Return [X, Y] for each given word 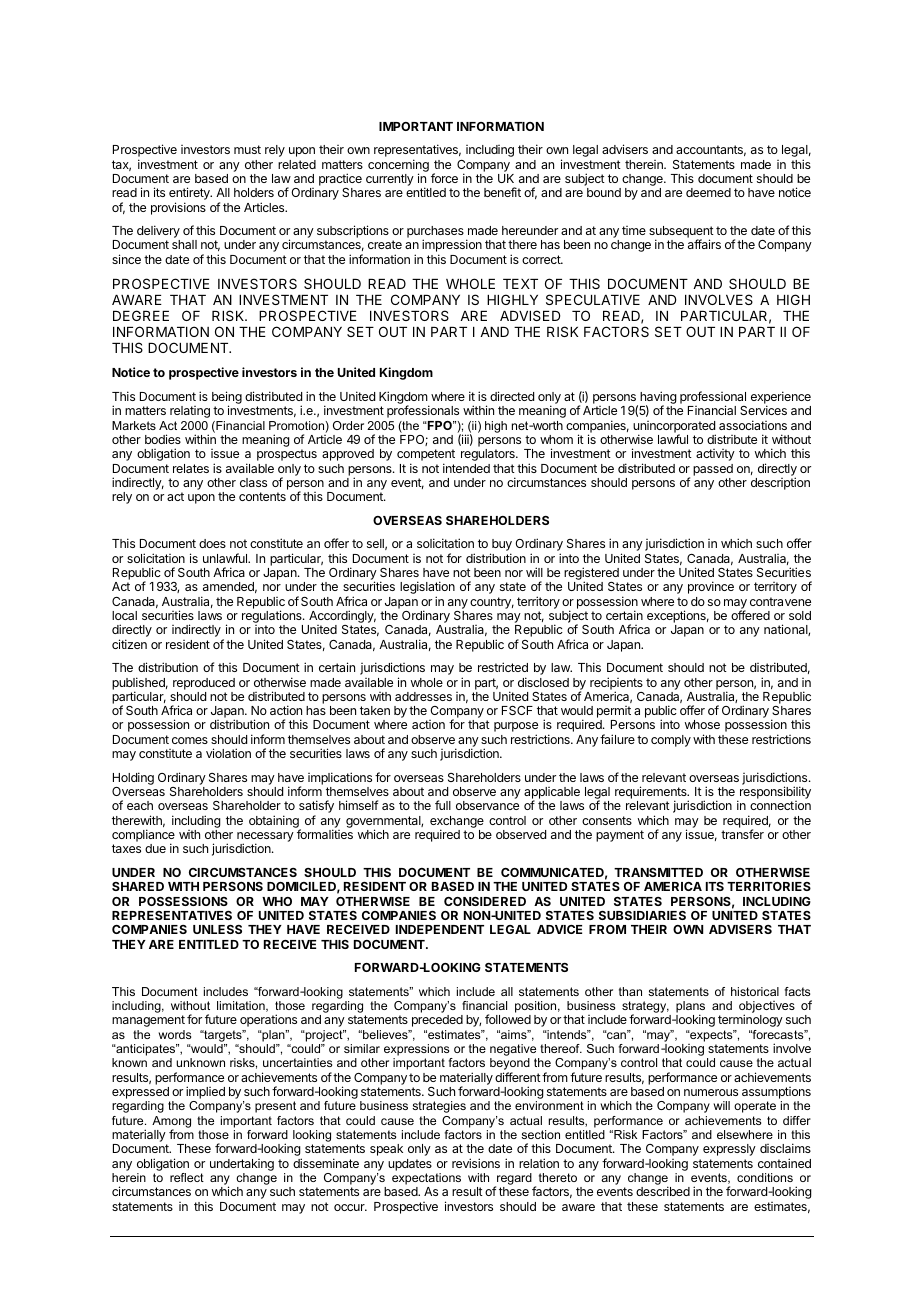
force [444, 178]
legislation [427, 589]
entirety [190, 195]
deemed [708, 192]
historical [755, 991]
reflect [187, 1177]
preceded [437, 1021]
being [227, 399]
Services [763, 410]
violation [228, 753]
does [212, 543]
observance [487, 805]
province [711, 587]
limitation [242, 1006]
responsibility [774, 794]
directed [512, 396]
